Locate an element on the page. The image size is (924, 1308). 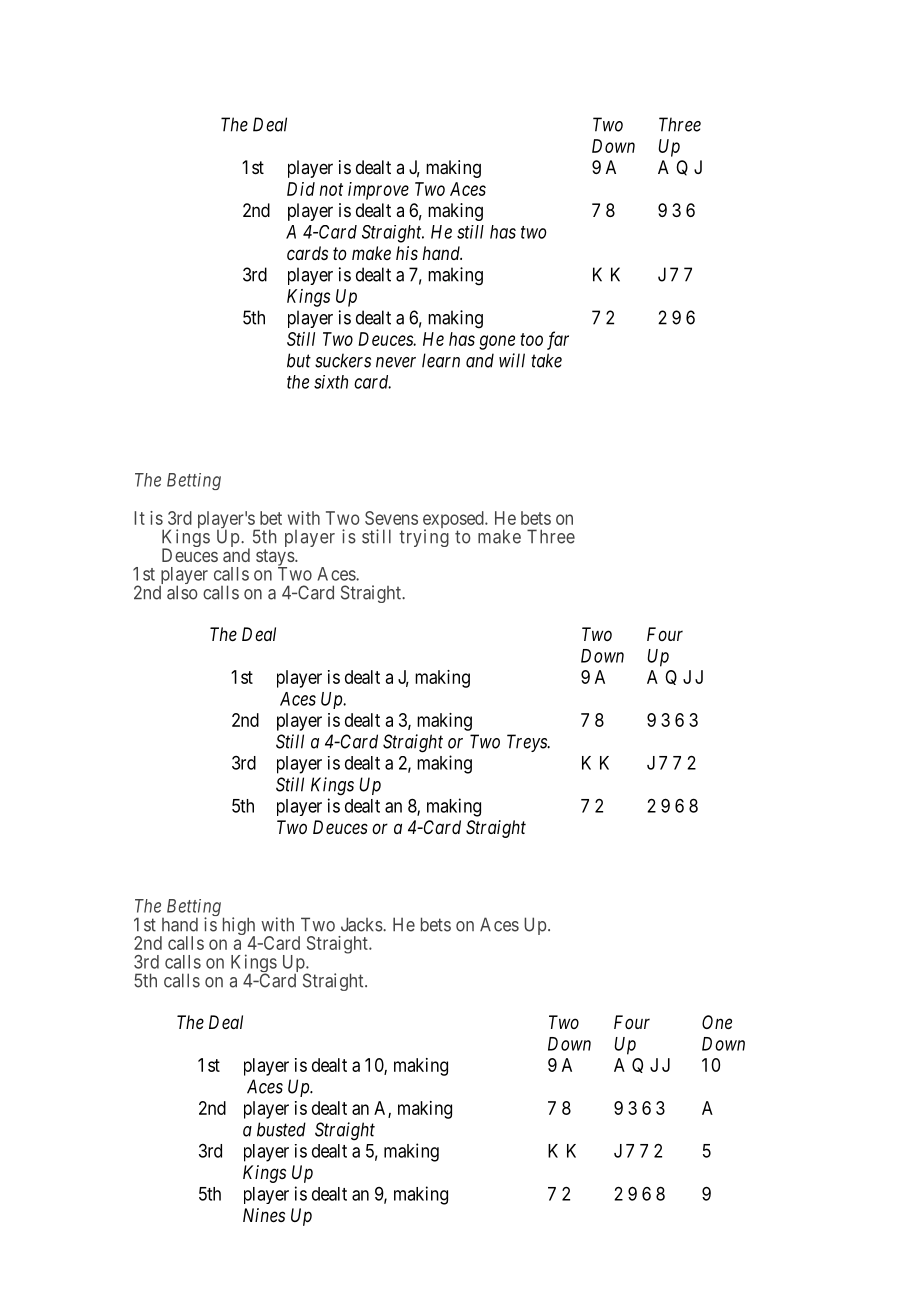
Nines is located at coordinates (264, 1215).
